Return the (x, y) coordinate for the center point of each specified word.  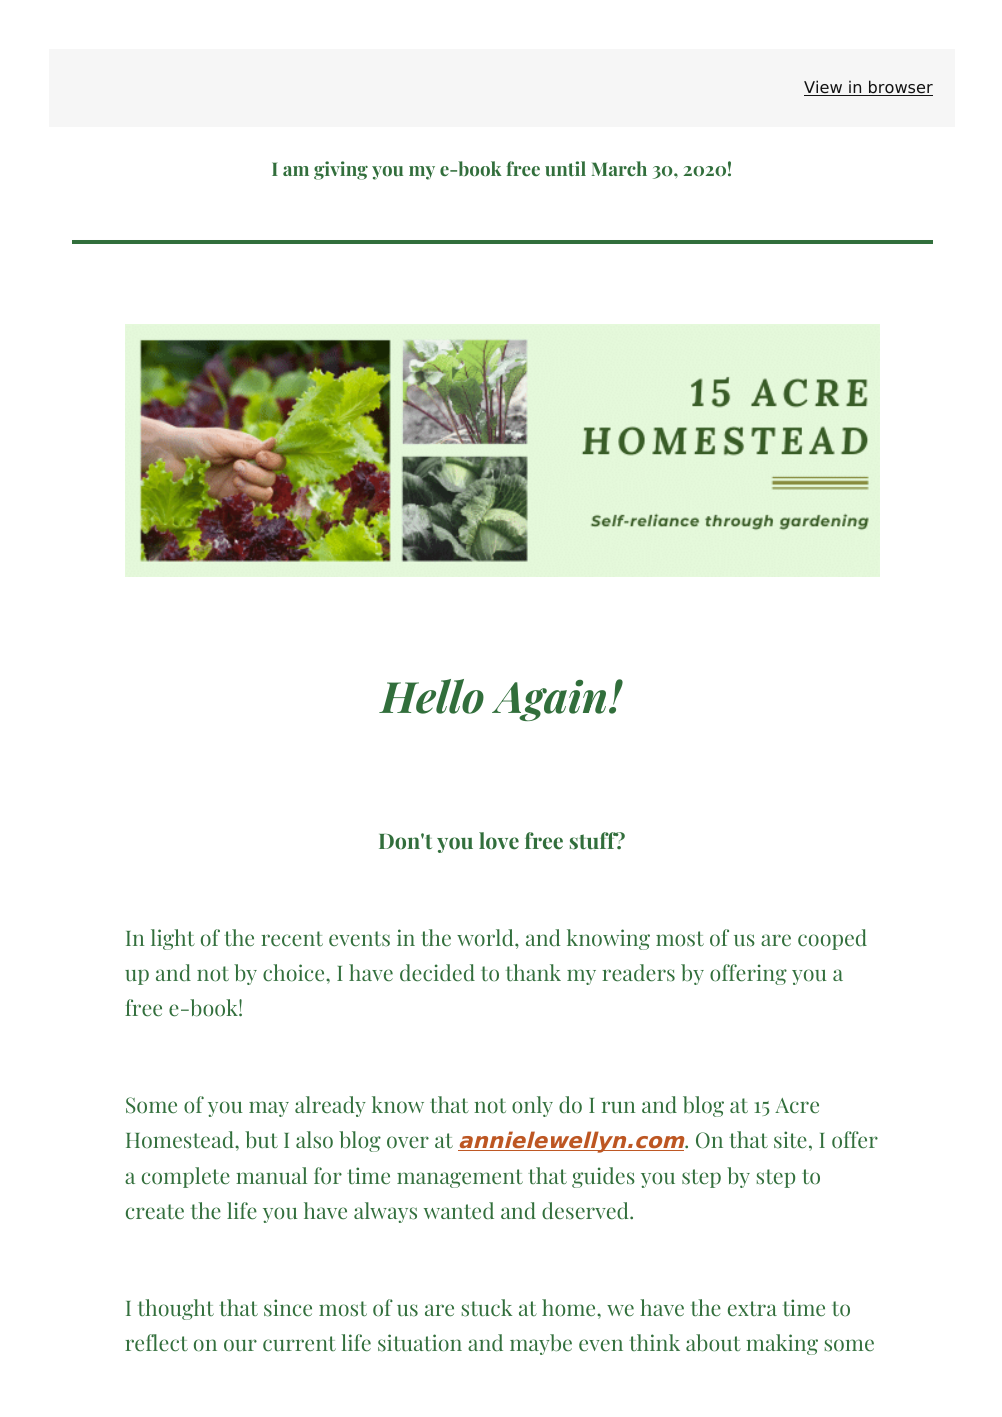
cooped (832, 939)
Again (549, 700)
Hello (431, 696)
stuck (486, 1308)
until (565, 168)
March (619, 168)
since (288, 1308)
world (486, 938)
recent (292, 939)
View (824, 88)
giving (341, 170)
